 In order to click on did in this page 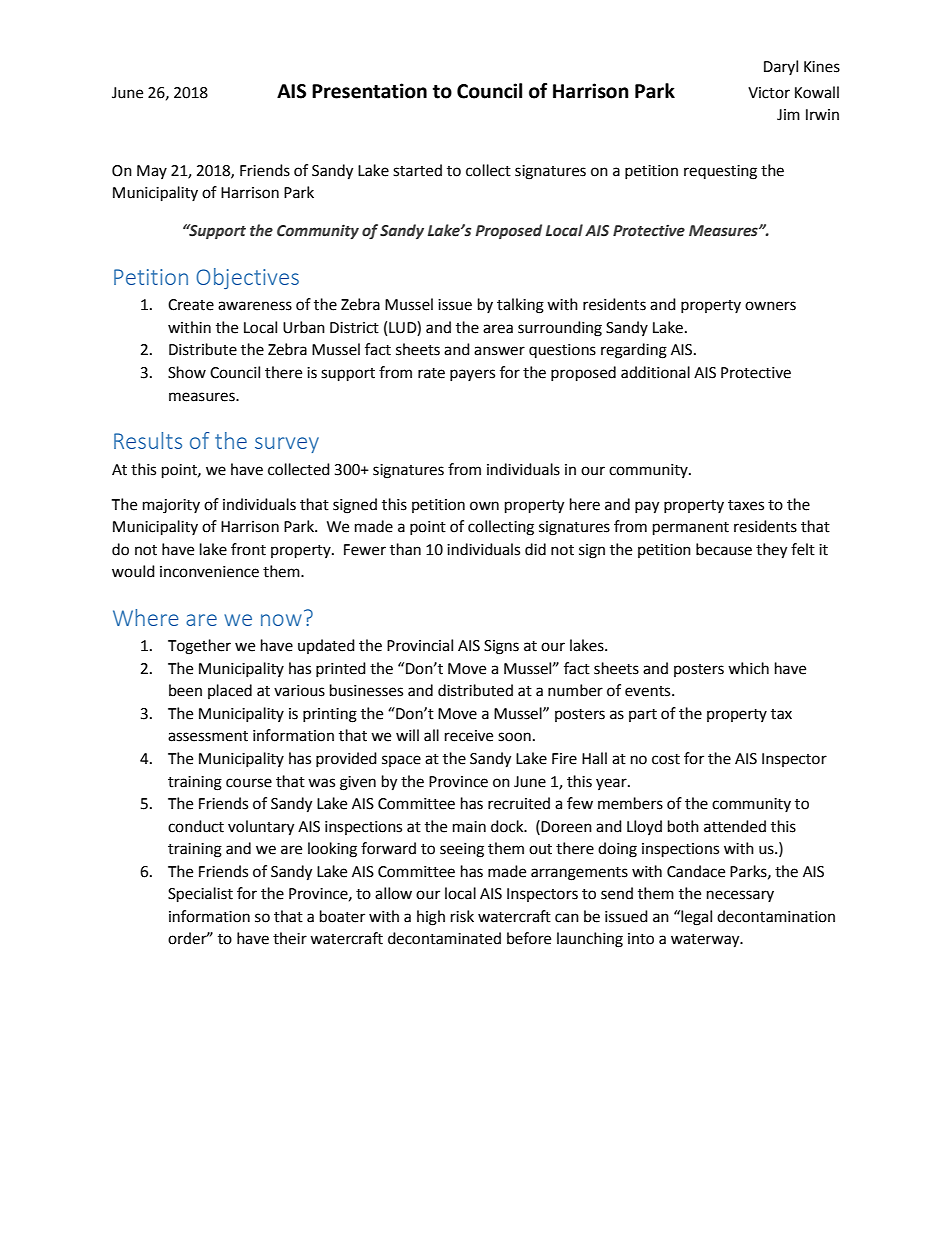, I will do `click(535, 549)`.
